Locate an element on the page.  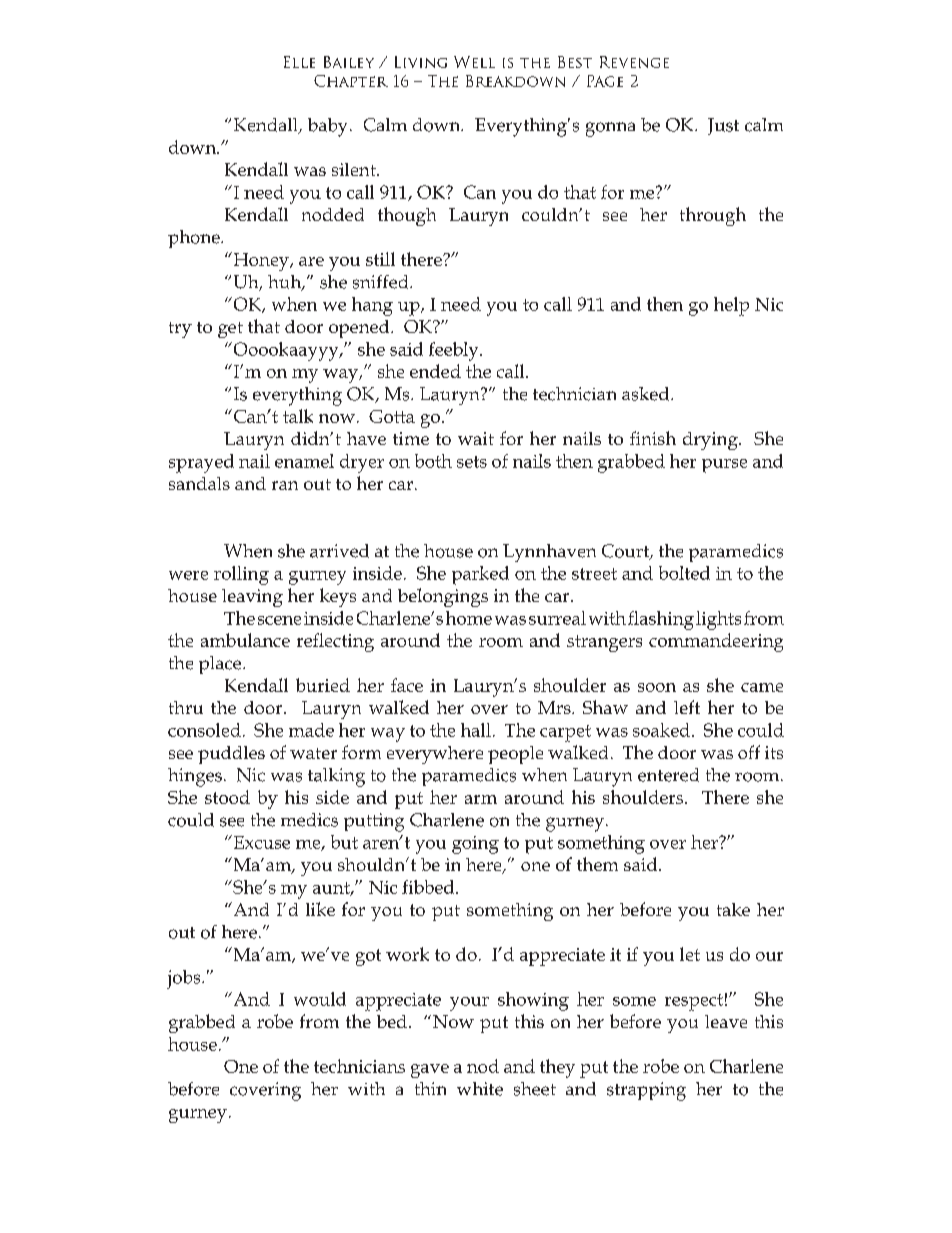
would is located at coordinates (320, 999).
